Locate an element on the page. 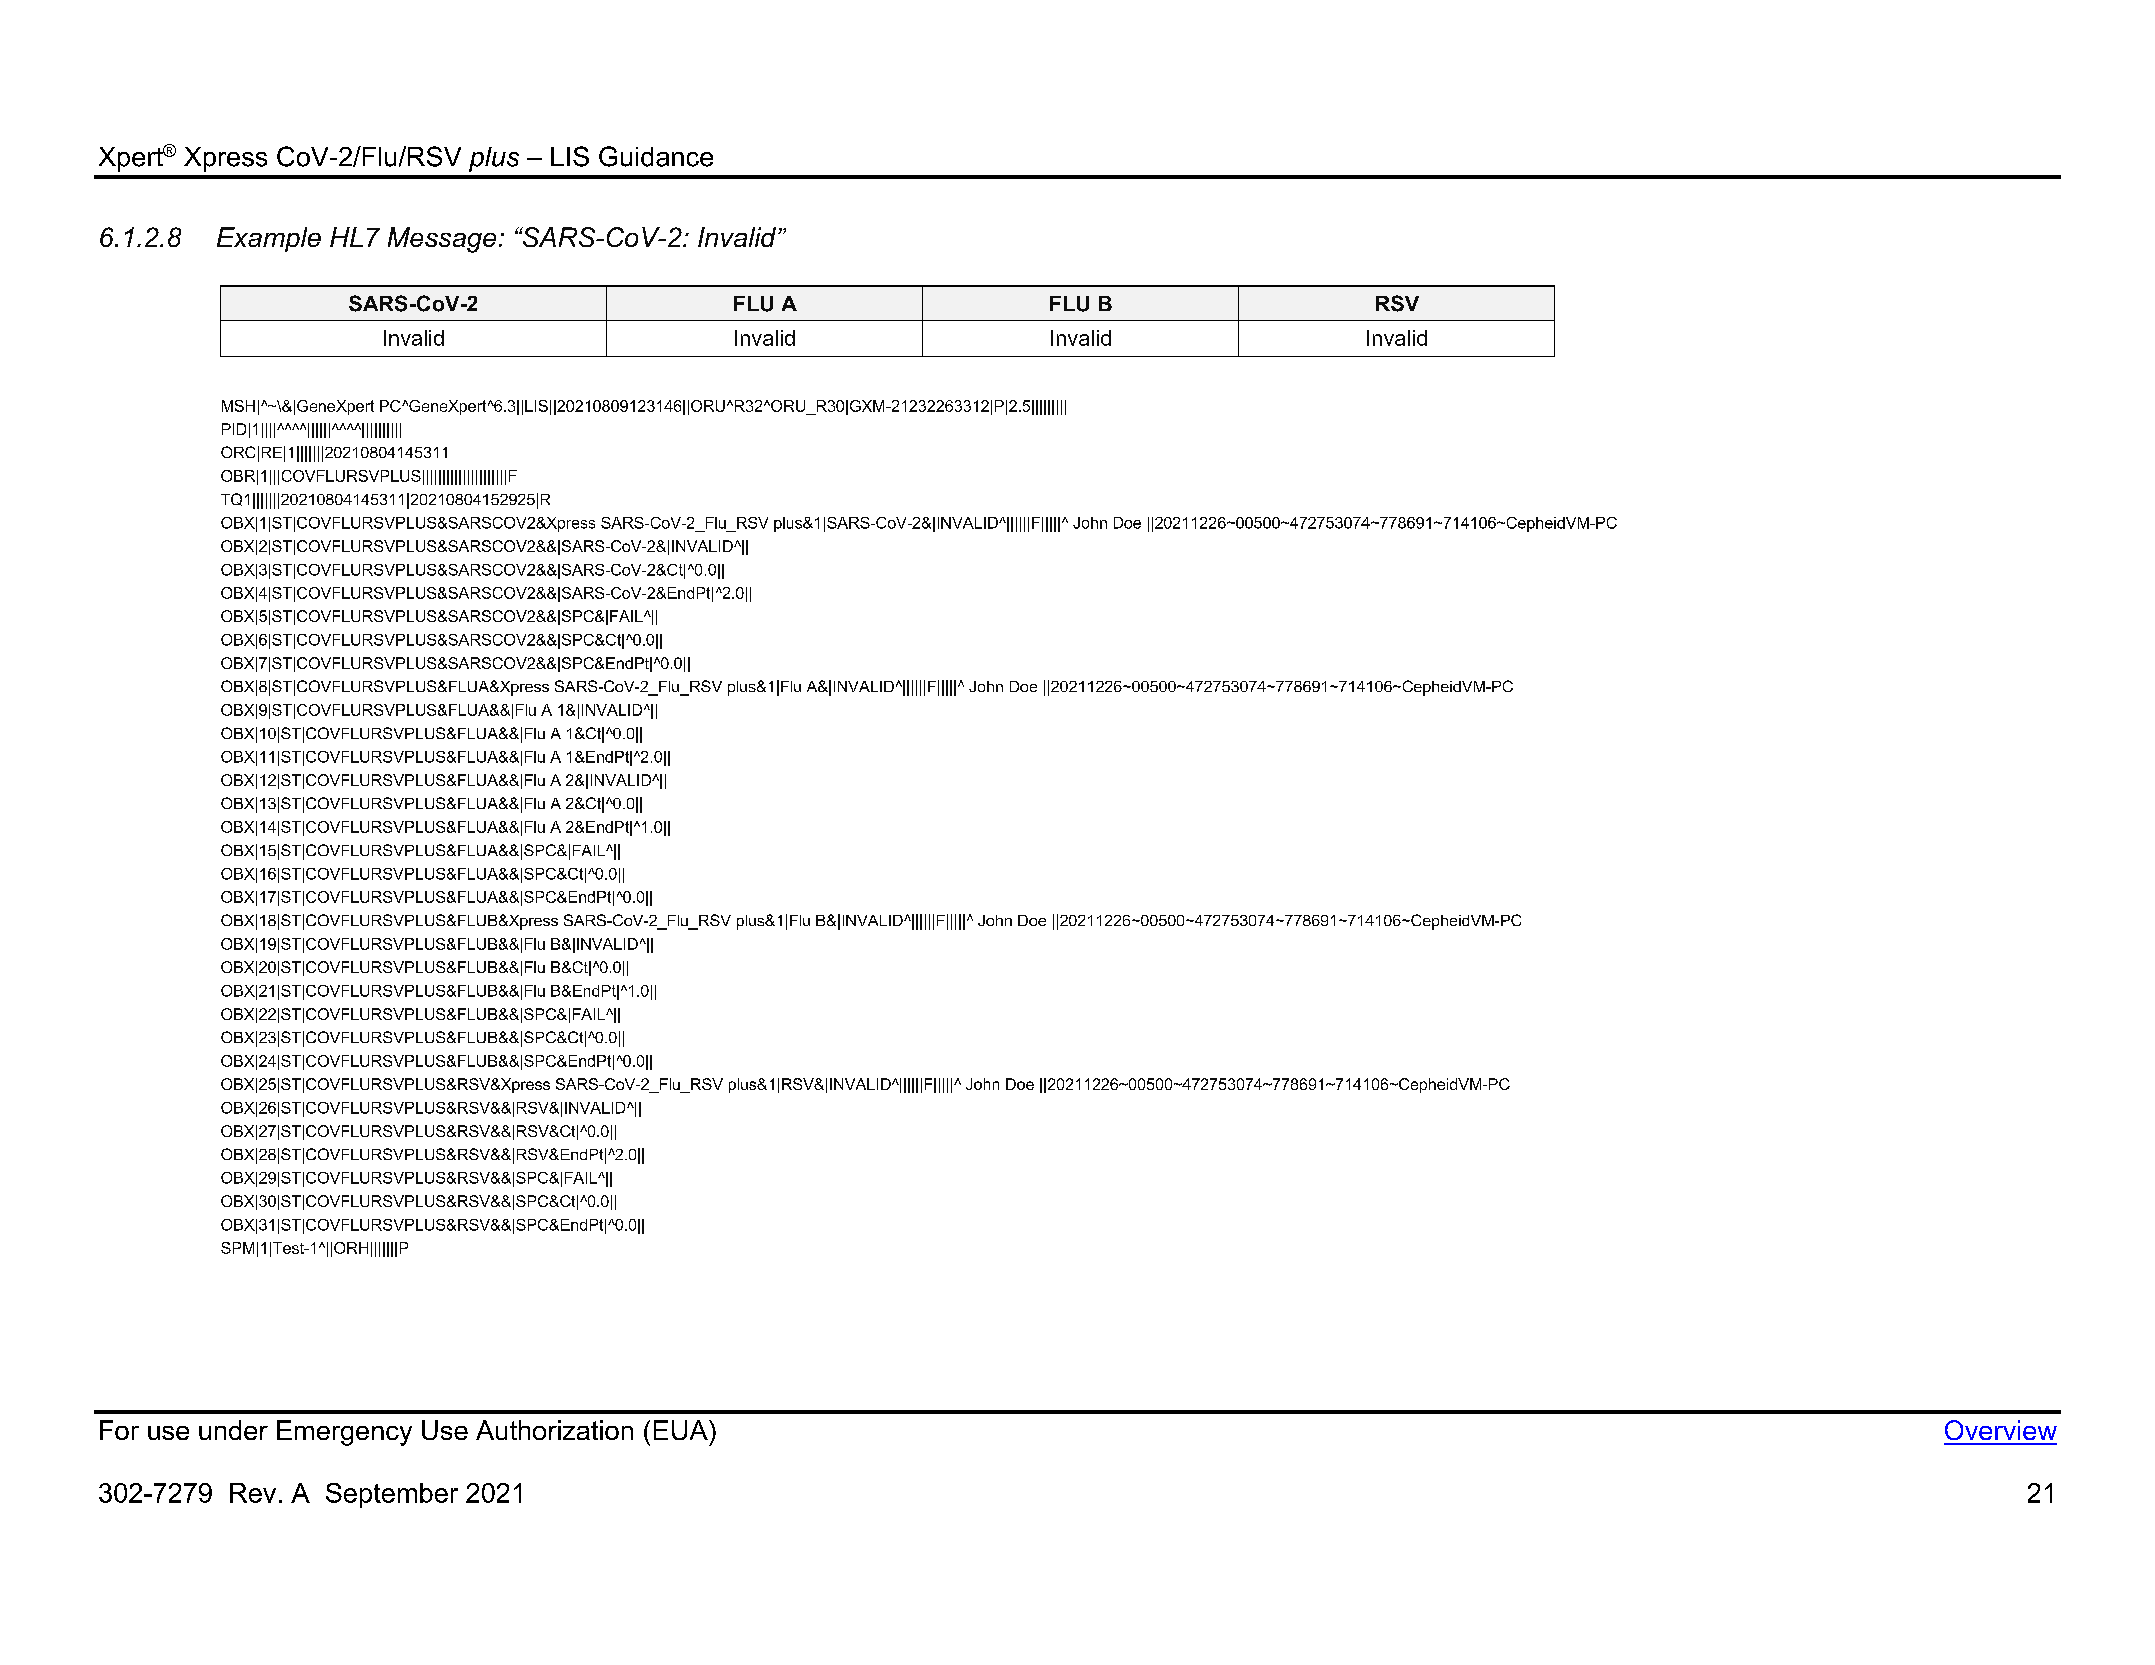  September is located at coordinates (392, 1495).
